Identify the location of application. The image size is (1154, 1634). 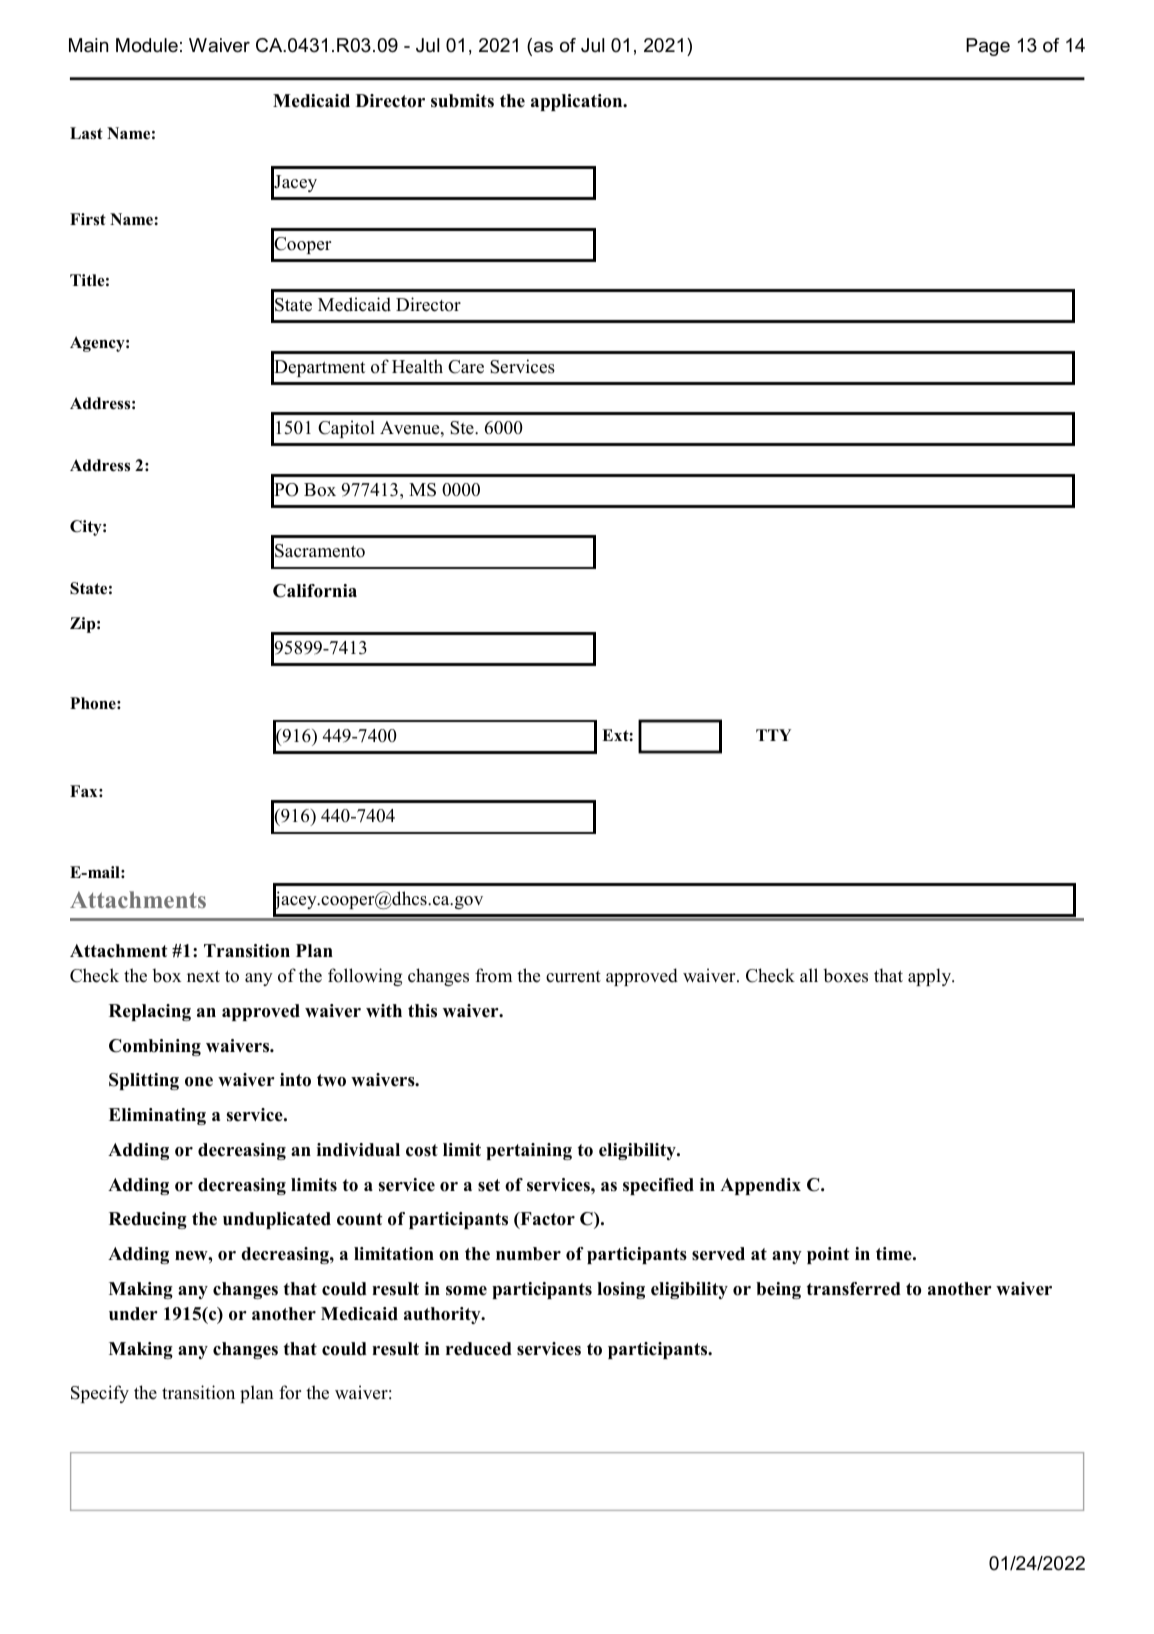
(578, 102).
